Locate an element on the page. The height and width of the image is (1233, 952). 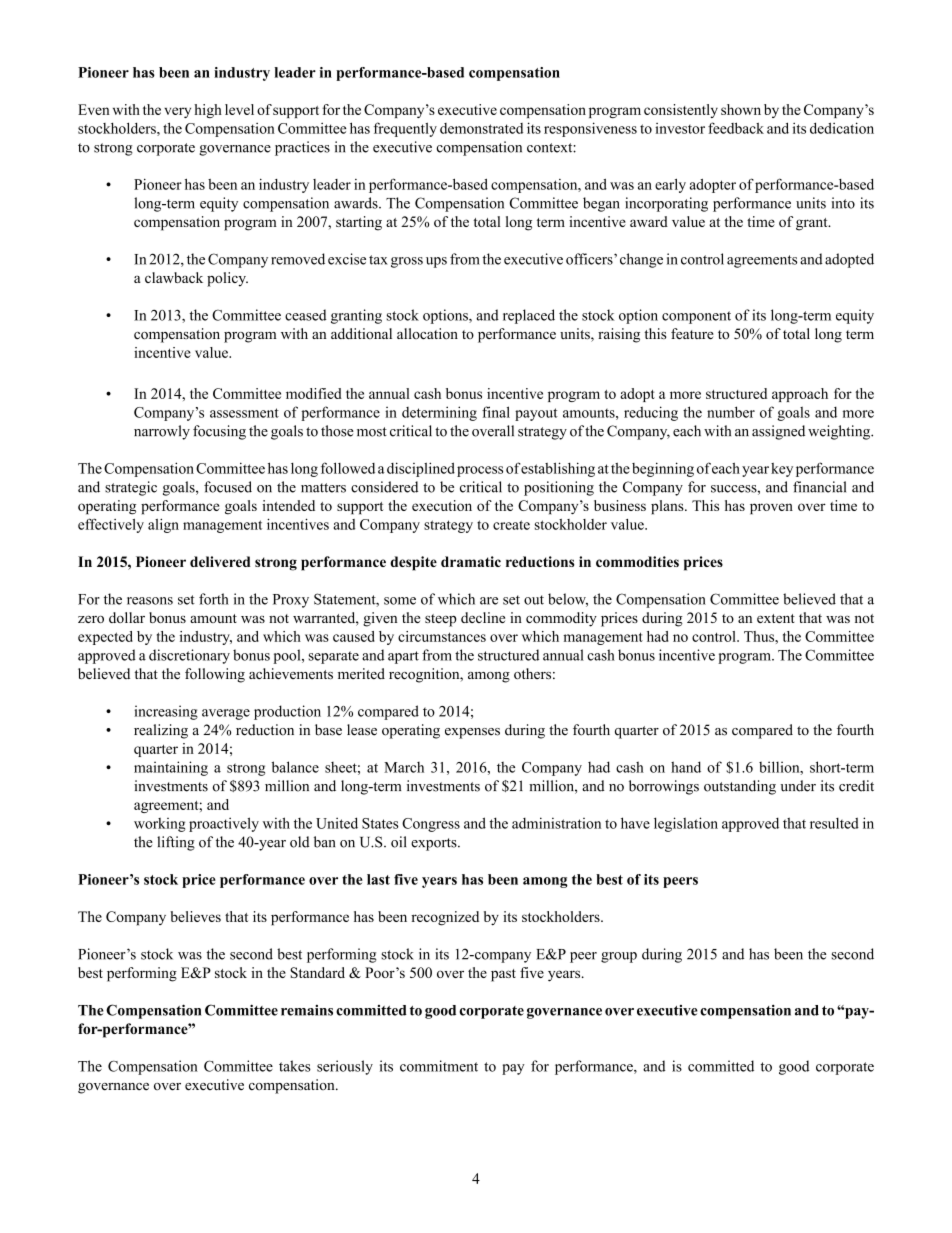
outstanding is located at coordinates (740, 787).
